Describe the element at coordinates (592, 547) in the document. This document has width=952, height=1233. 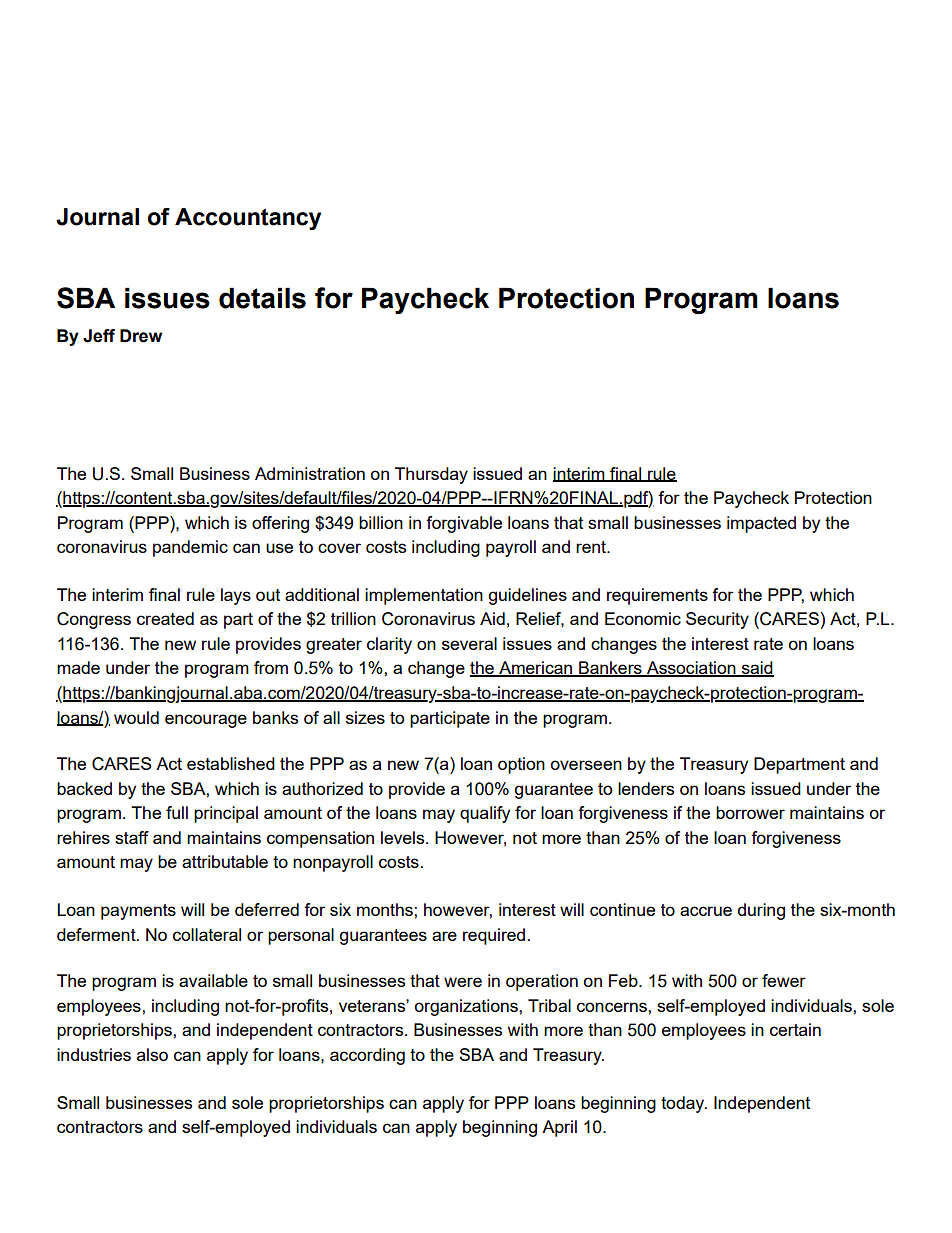
I see `rent` at that location.
